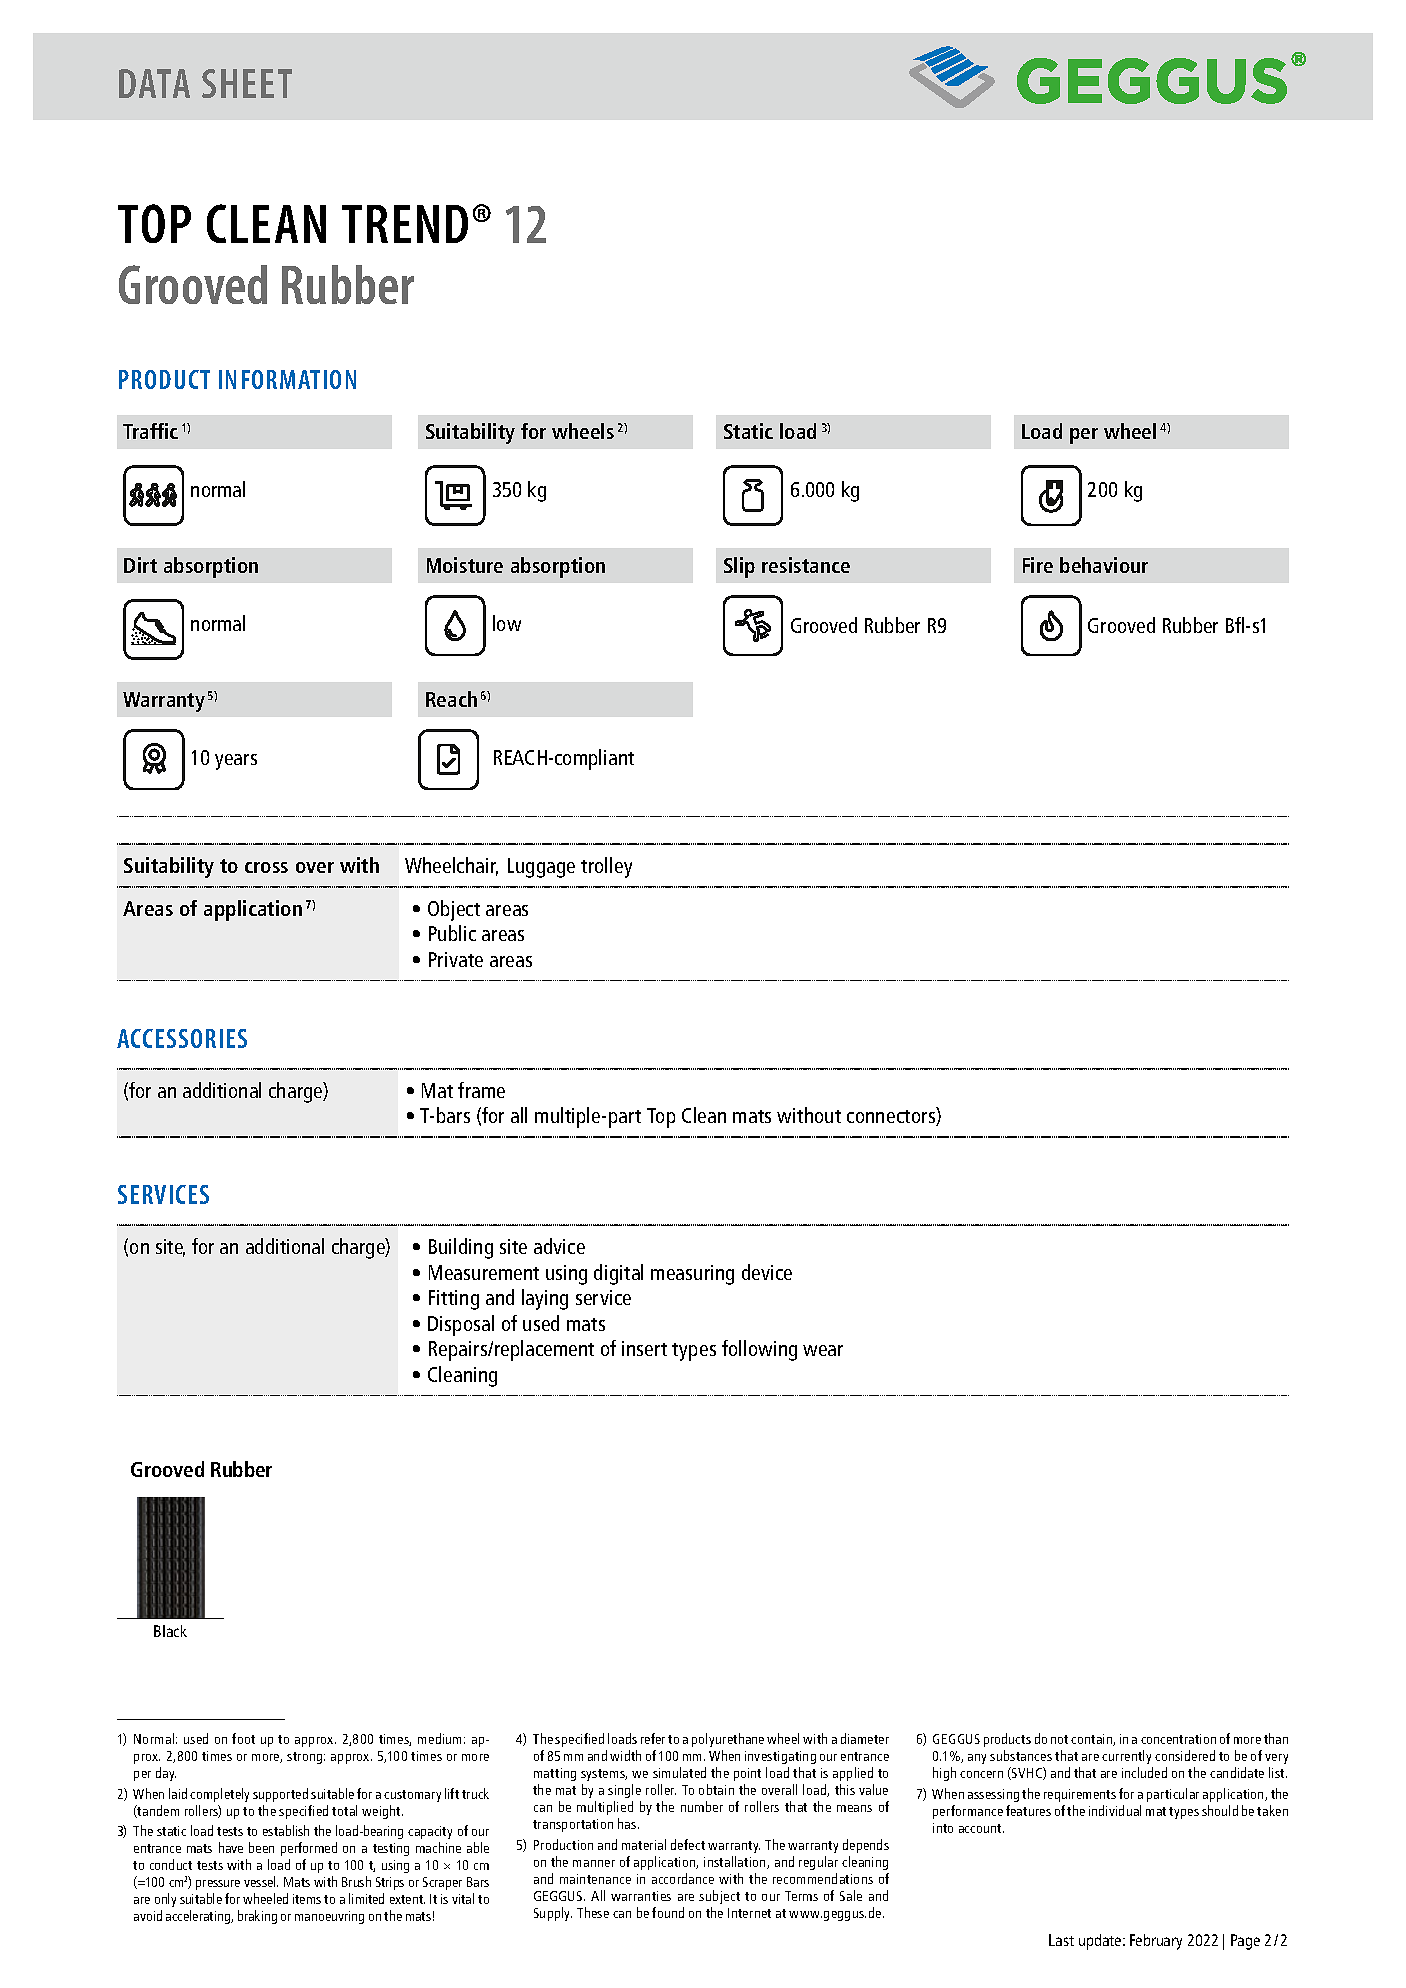 Image resolution: width=1406 pixels, height=1988 pixels. What do you see at coordinates (261, 1881) in the screenshot?
I see `vessel` at bounding box center [261, 1881].
